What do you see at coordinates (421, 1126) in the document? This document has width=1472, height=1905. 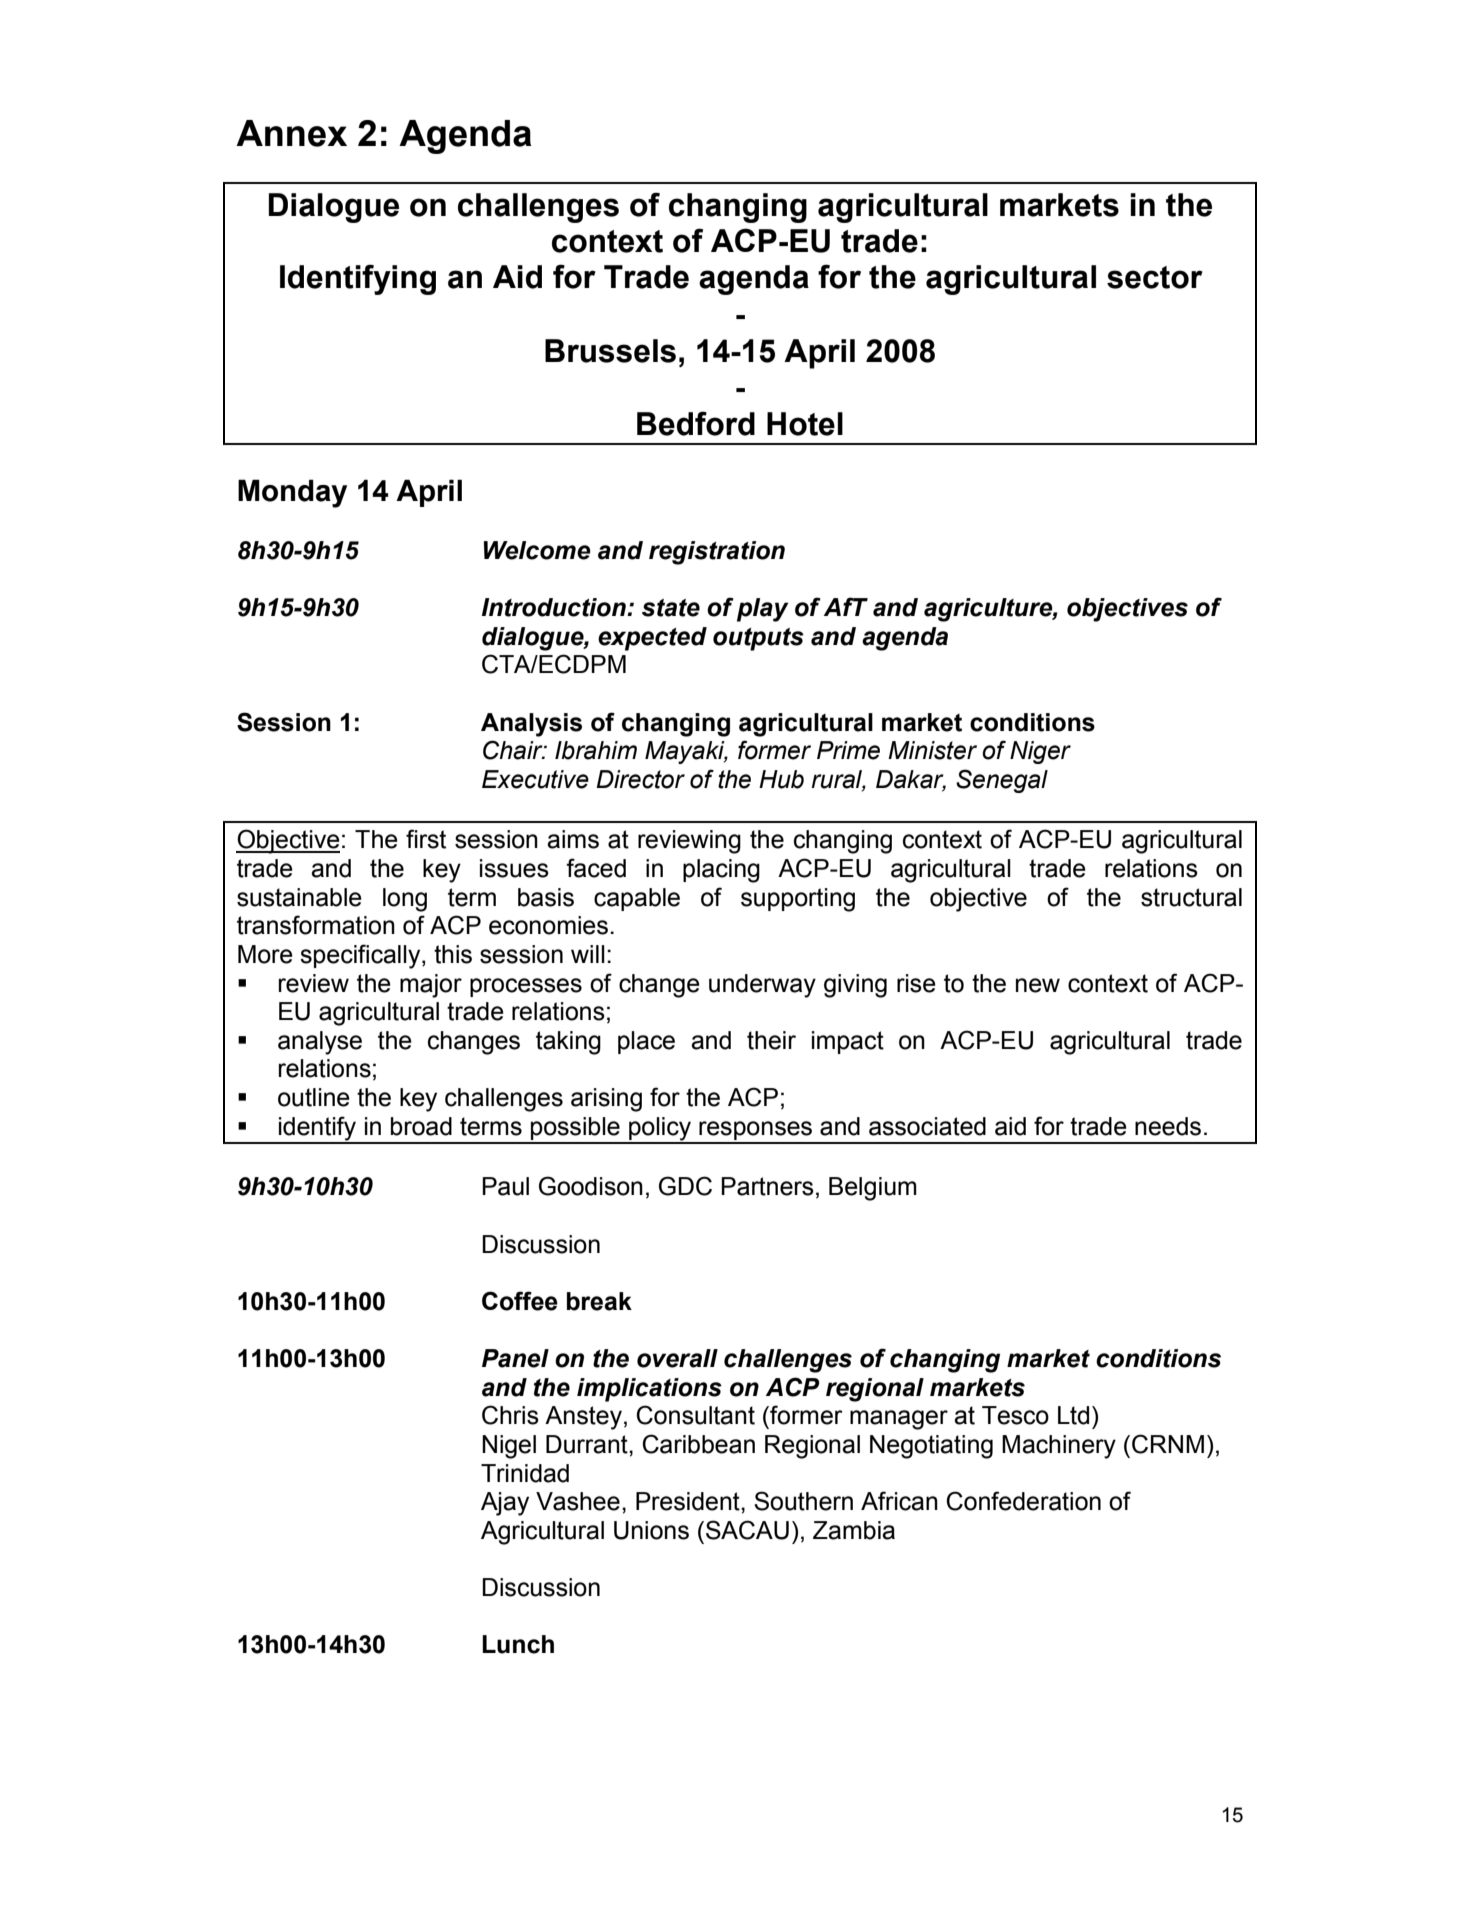 I see `broad` at bounding box center [421, 1126].
